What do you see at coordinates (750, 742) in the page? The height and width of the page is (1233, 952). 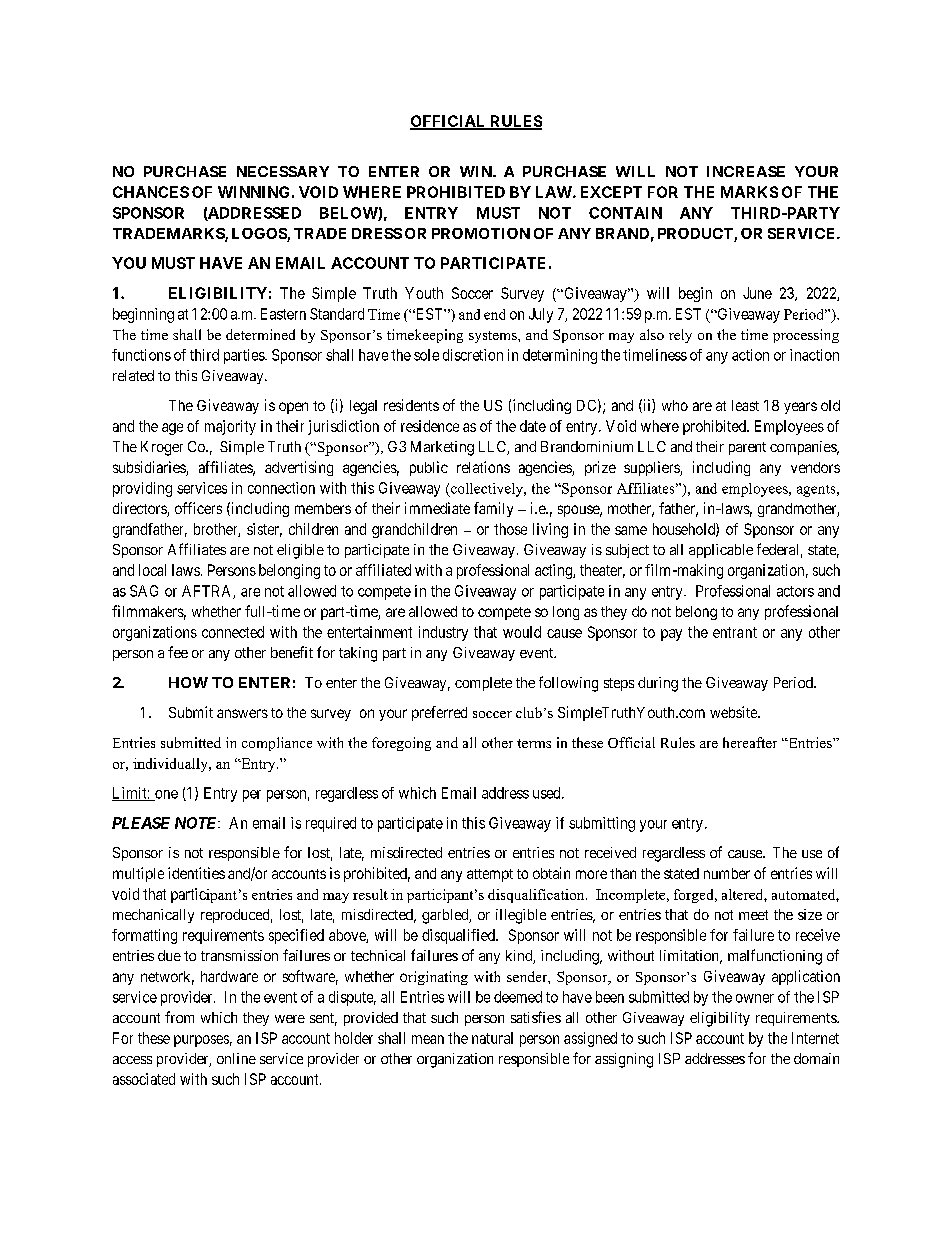 I see `hereafter` at bounding box center [750, 742].
